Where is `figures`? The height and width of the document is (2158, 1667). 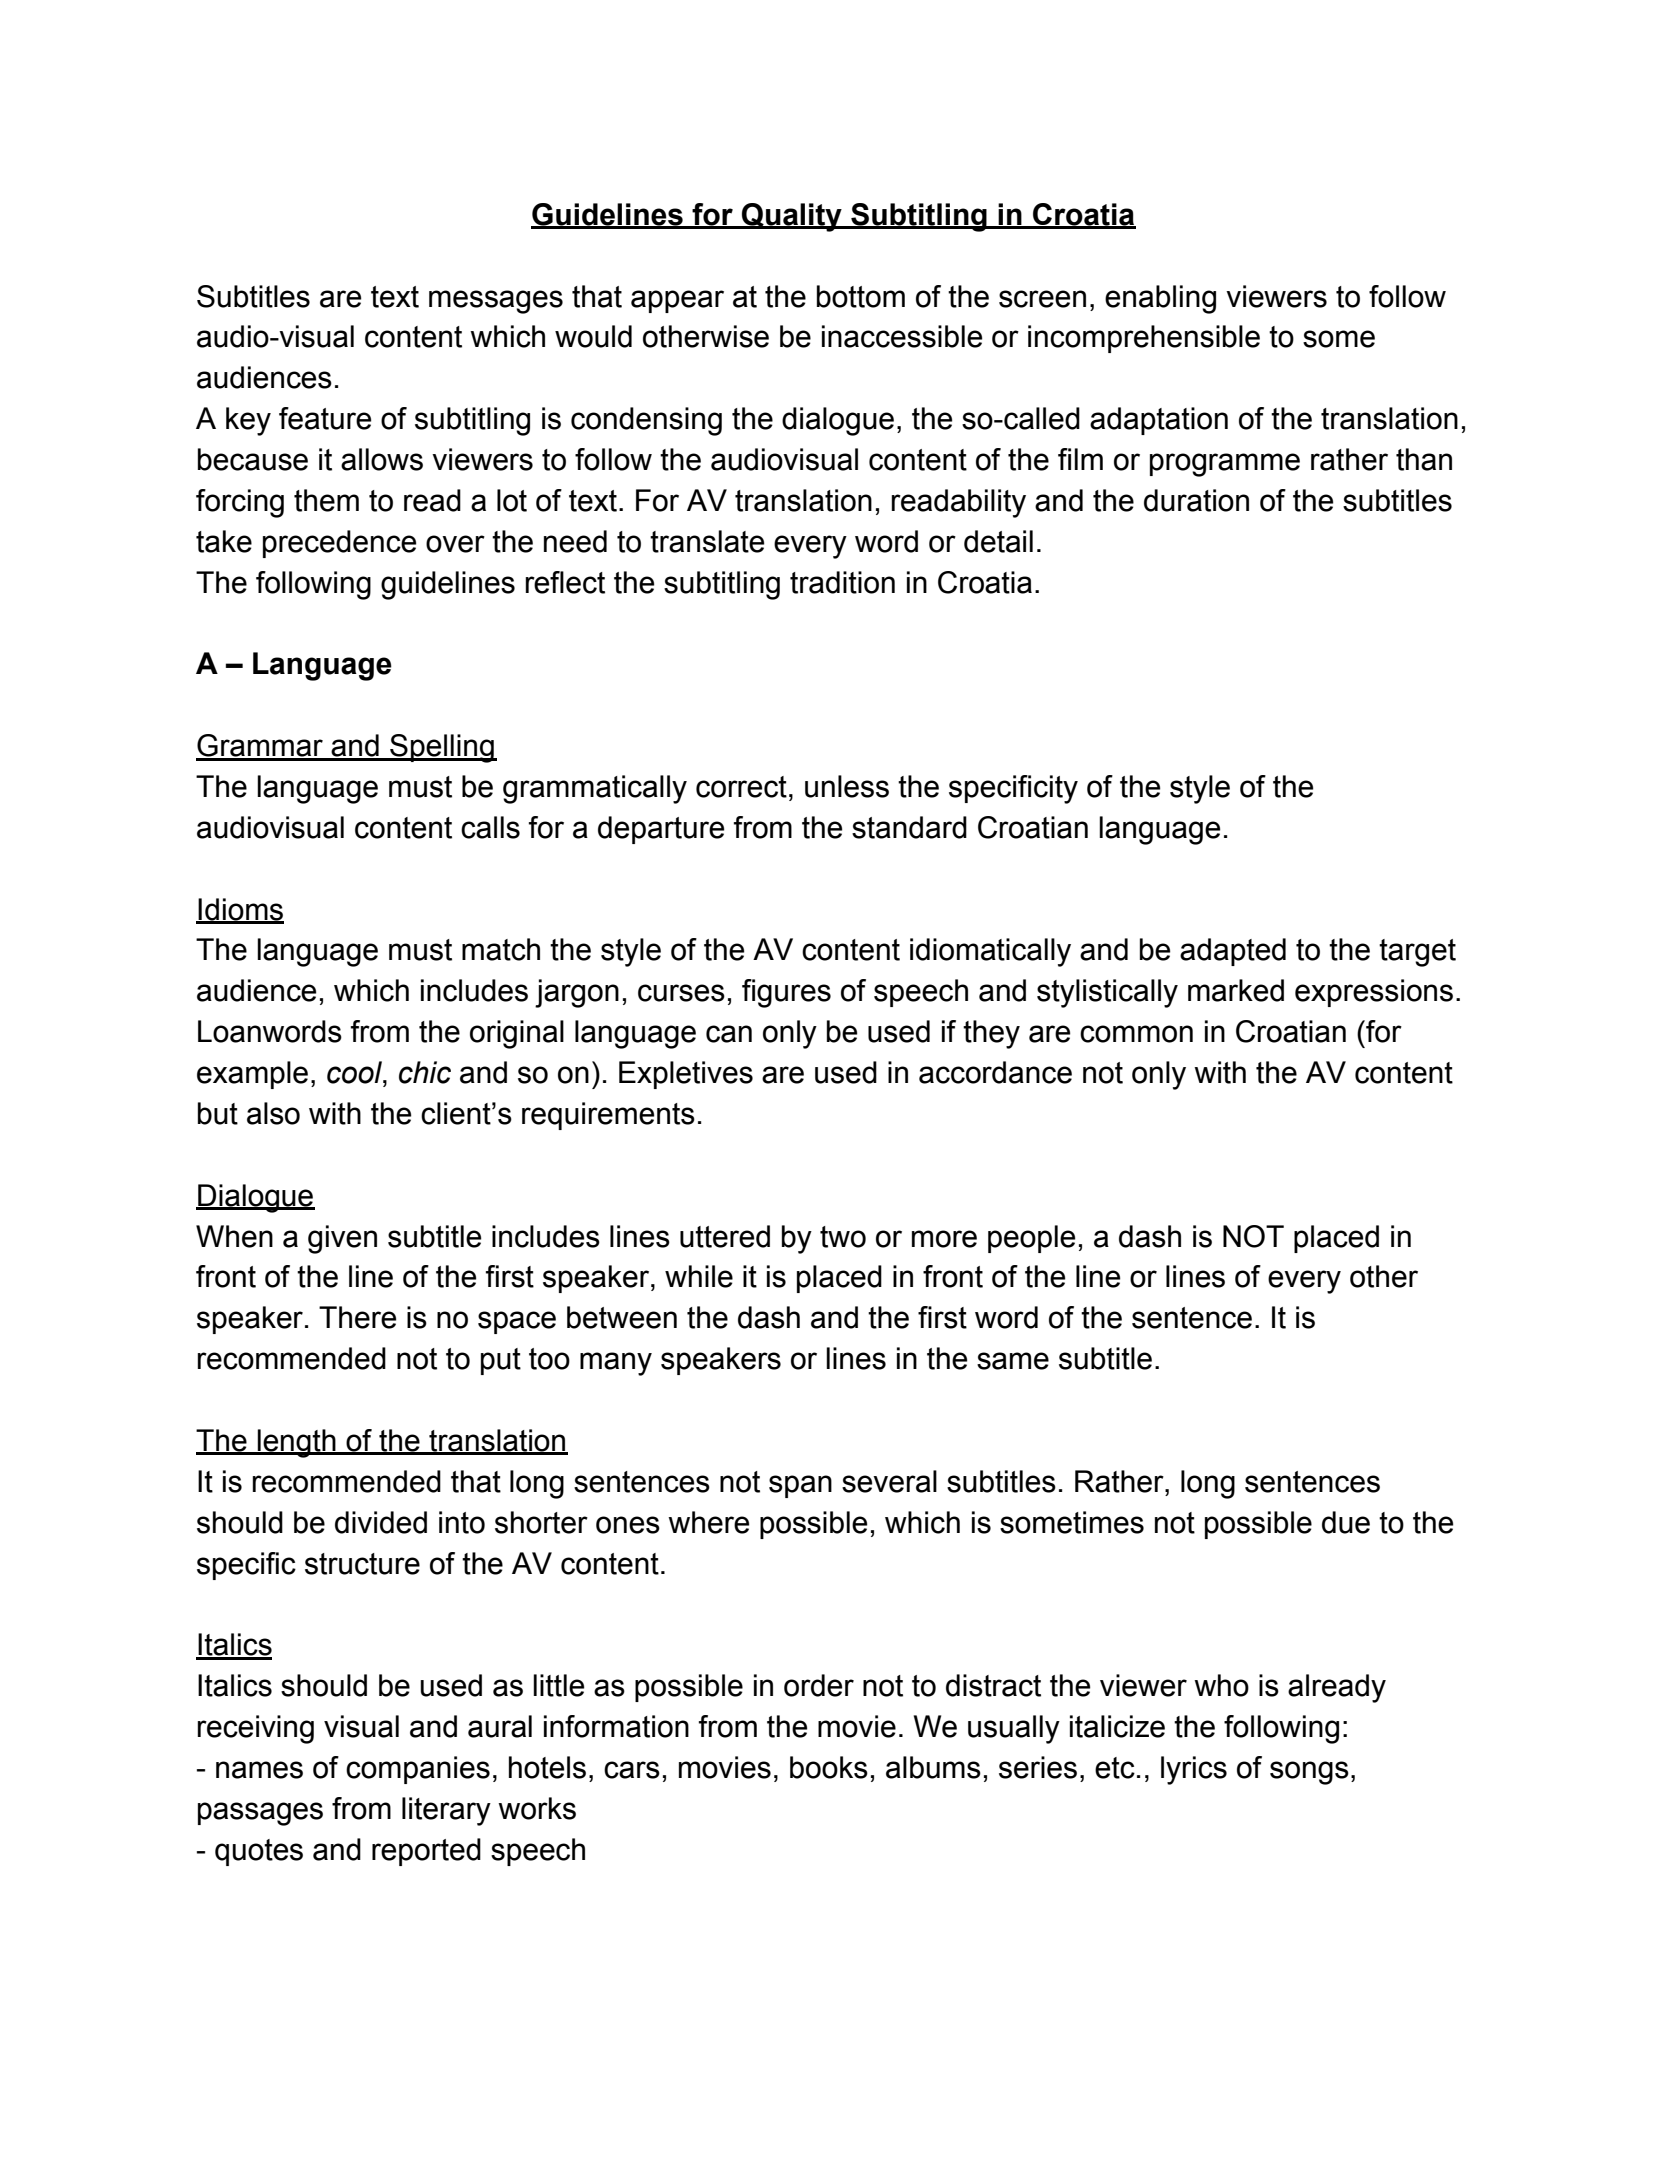 figures is located at coordinates (786, 993).
